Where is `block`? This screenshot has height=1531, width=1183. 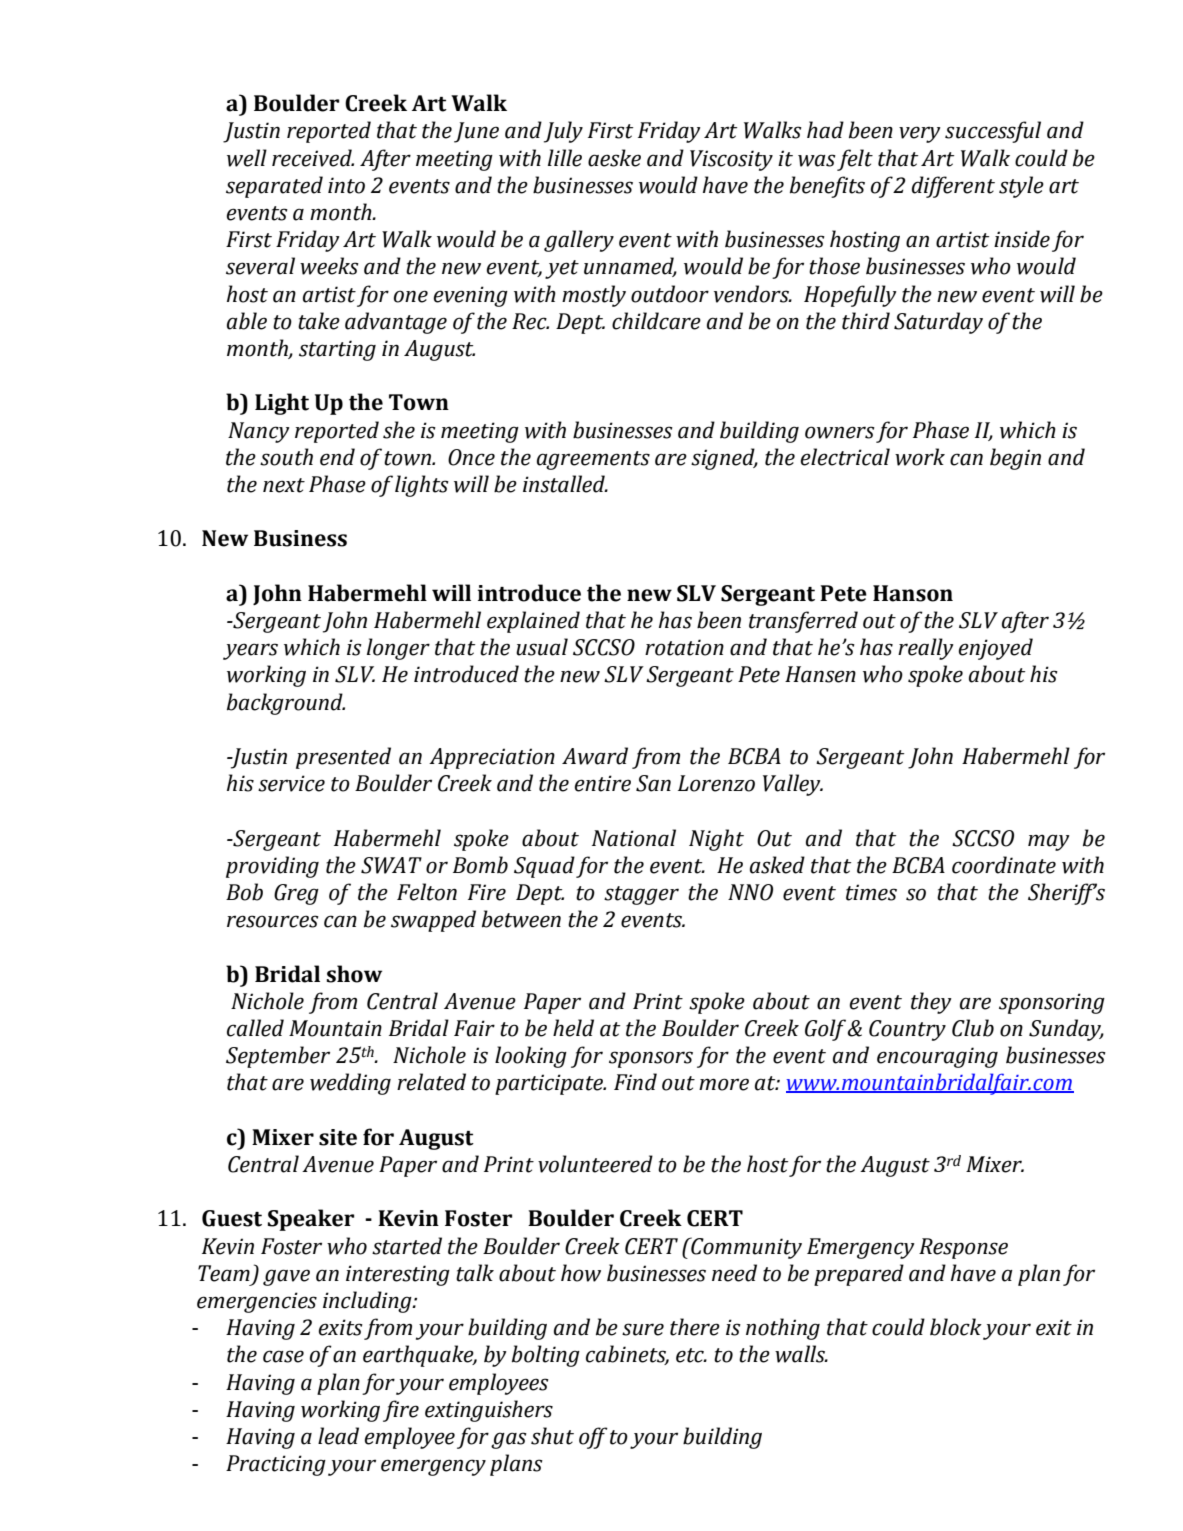
block is located at coordinates (956, 1327).
